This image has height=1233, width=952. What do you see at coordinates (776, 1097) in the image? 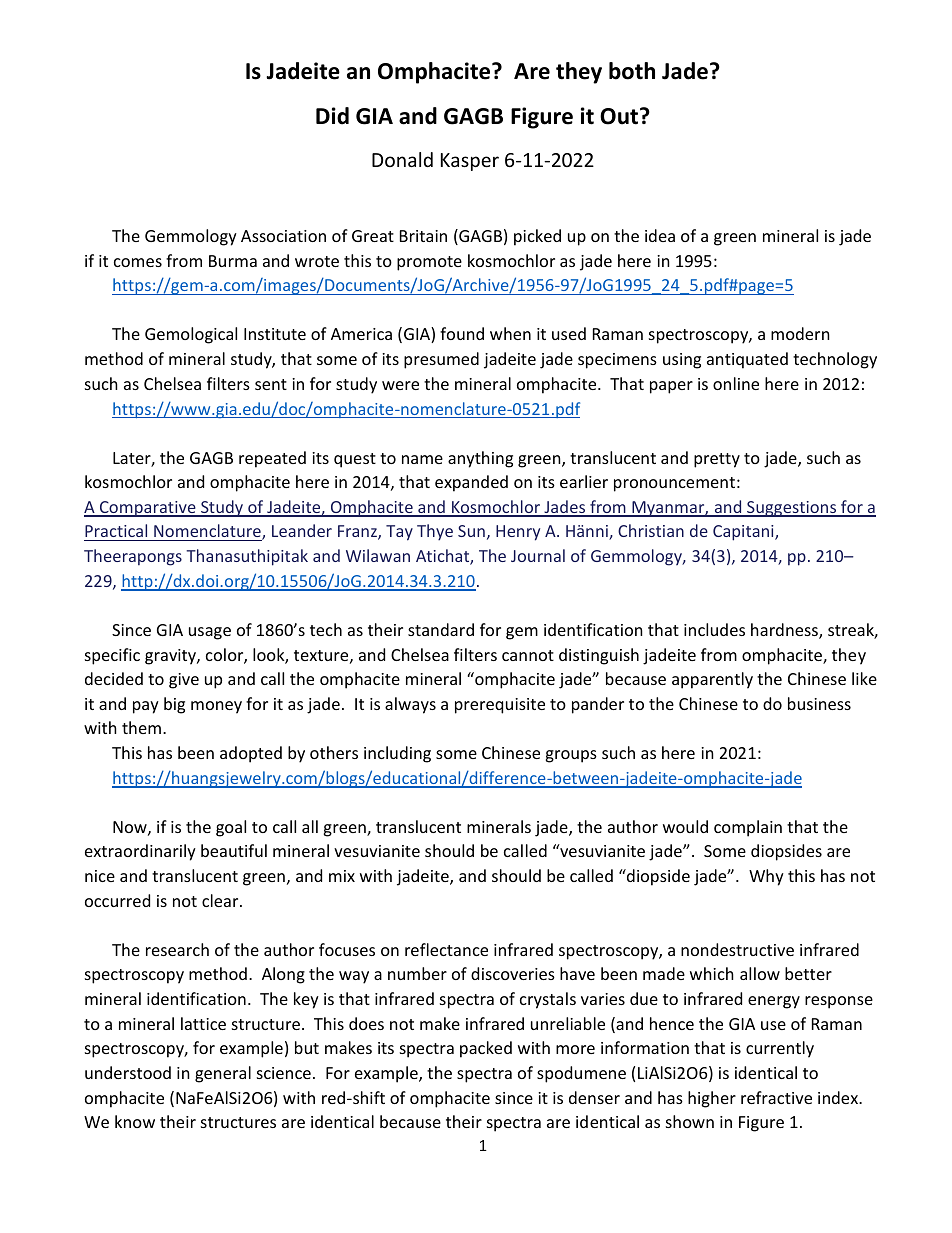
I see `refractive` at bounding box center [776, 1097].
